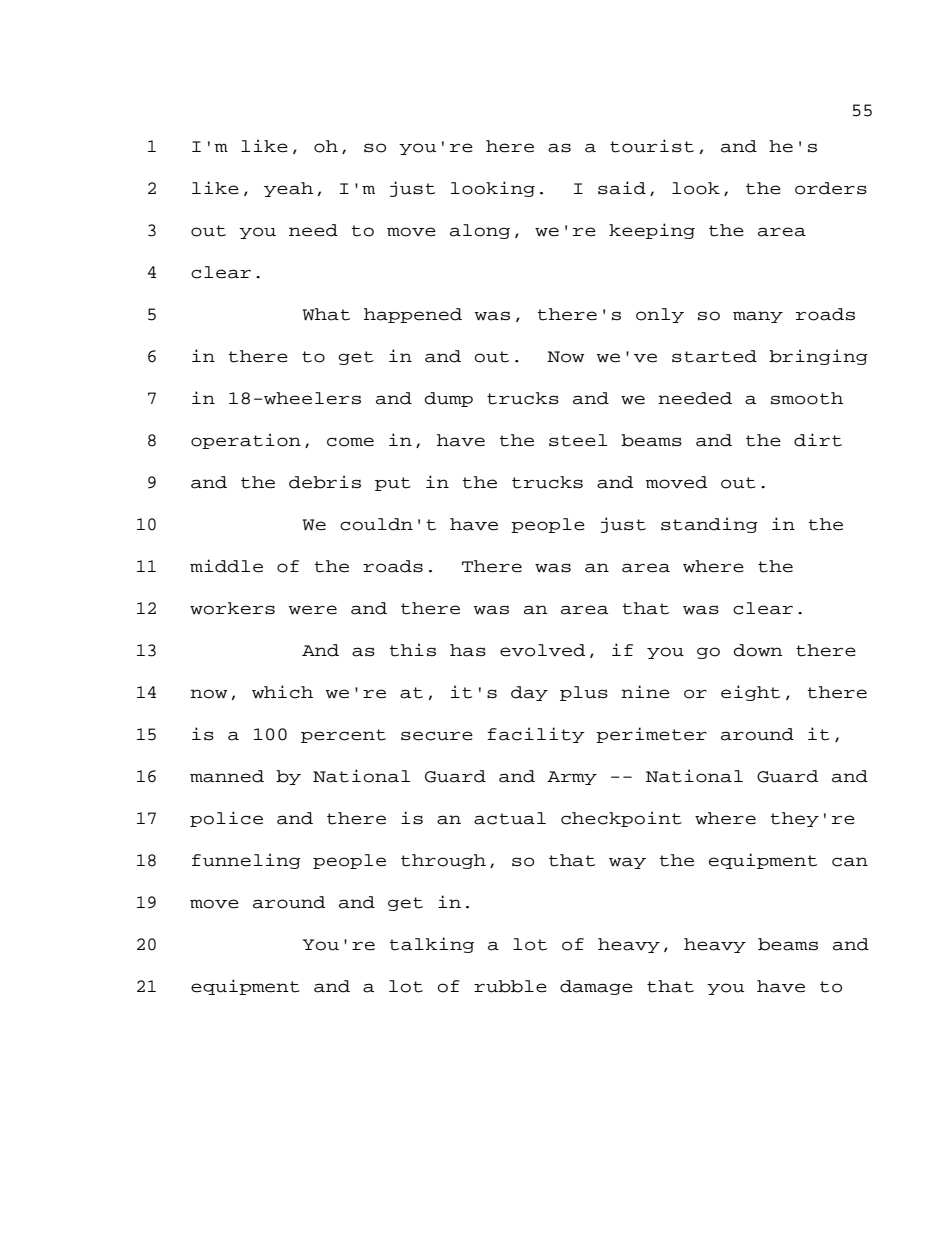 Image resolution: width=952 pixels, height=1233 pixels. I want to click on can, so click(850, 862).
